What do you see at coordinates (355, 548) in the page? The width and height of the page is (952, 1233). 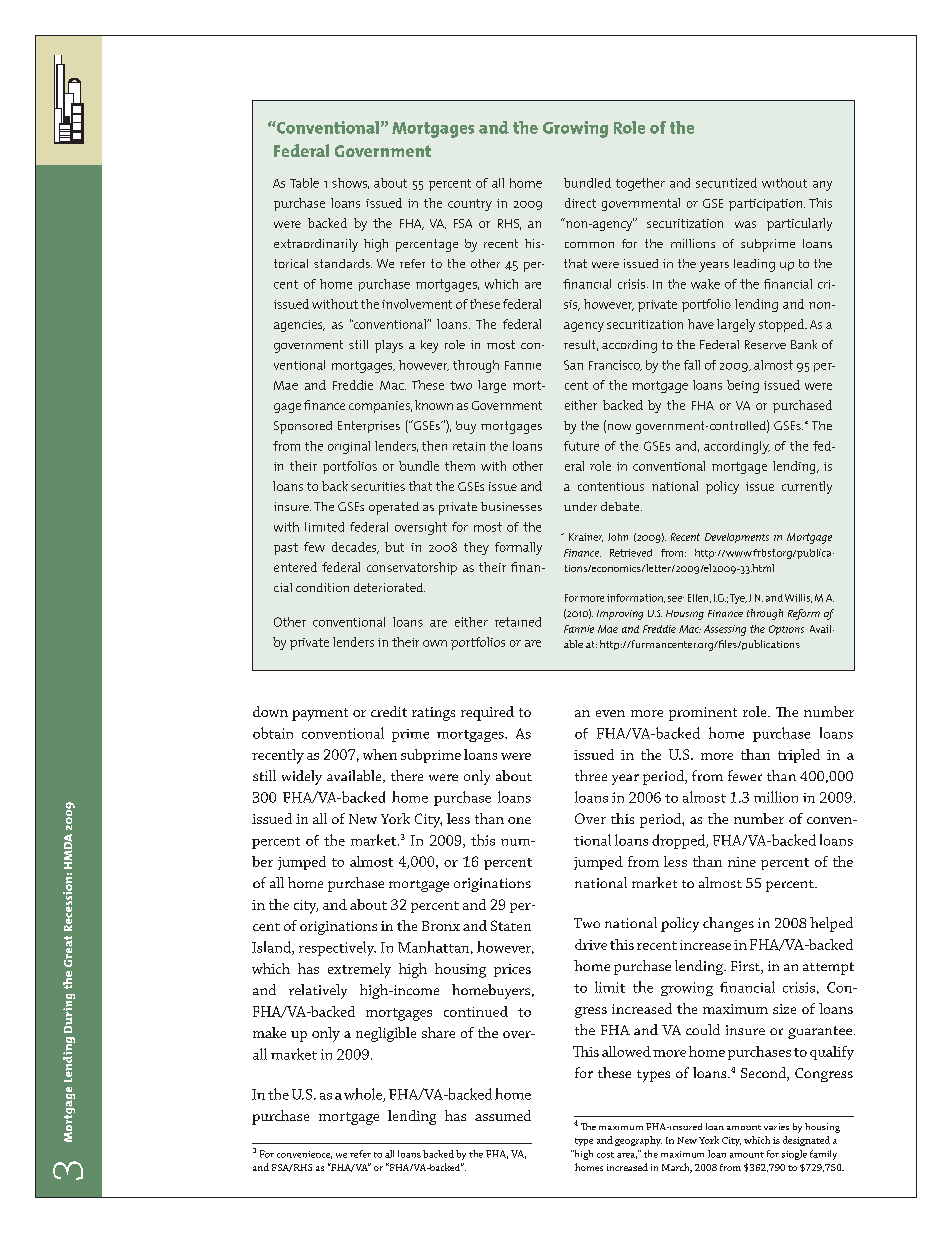 I see `decades` at bounding box center [355, 548].
